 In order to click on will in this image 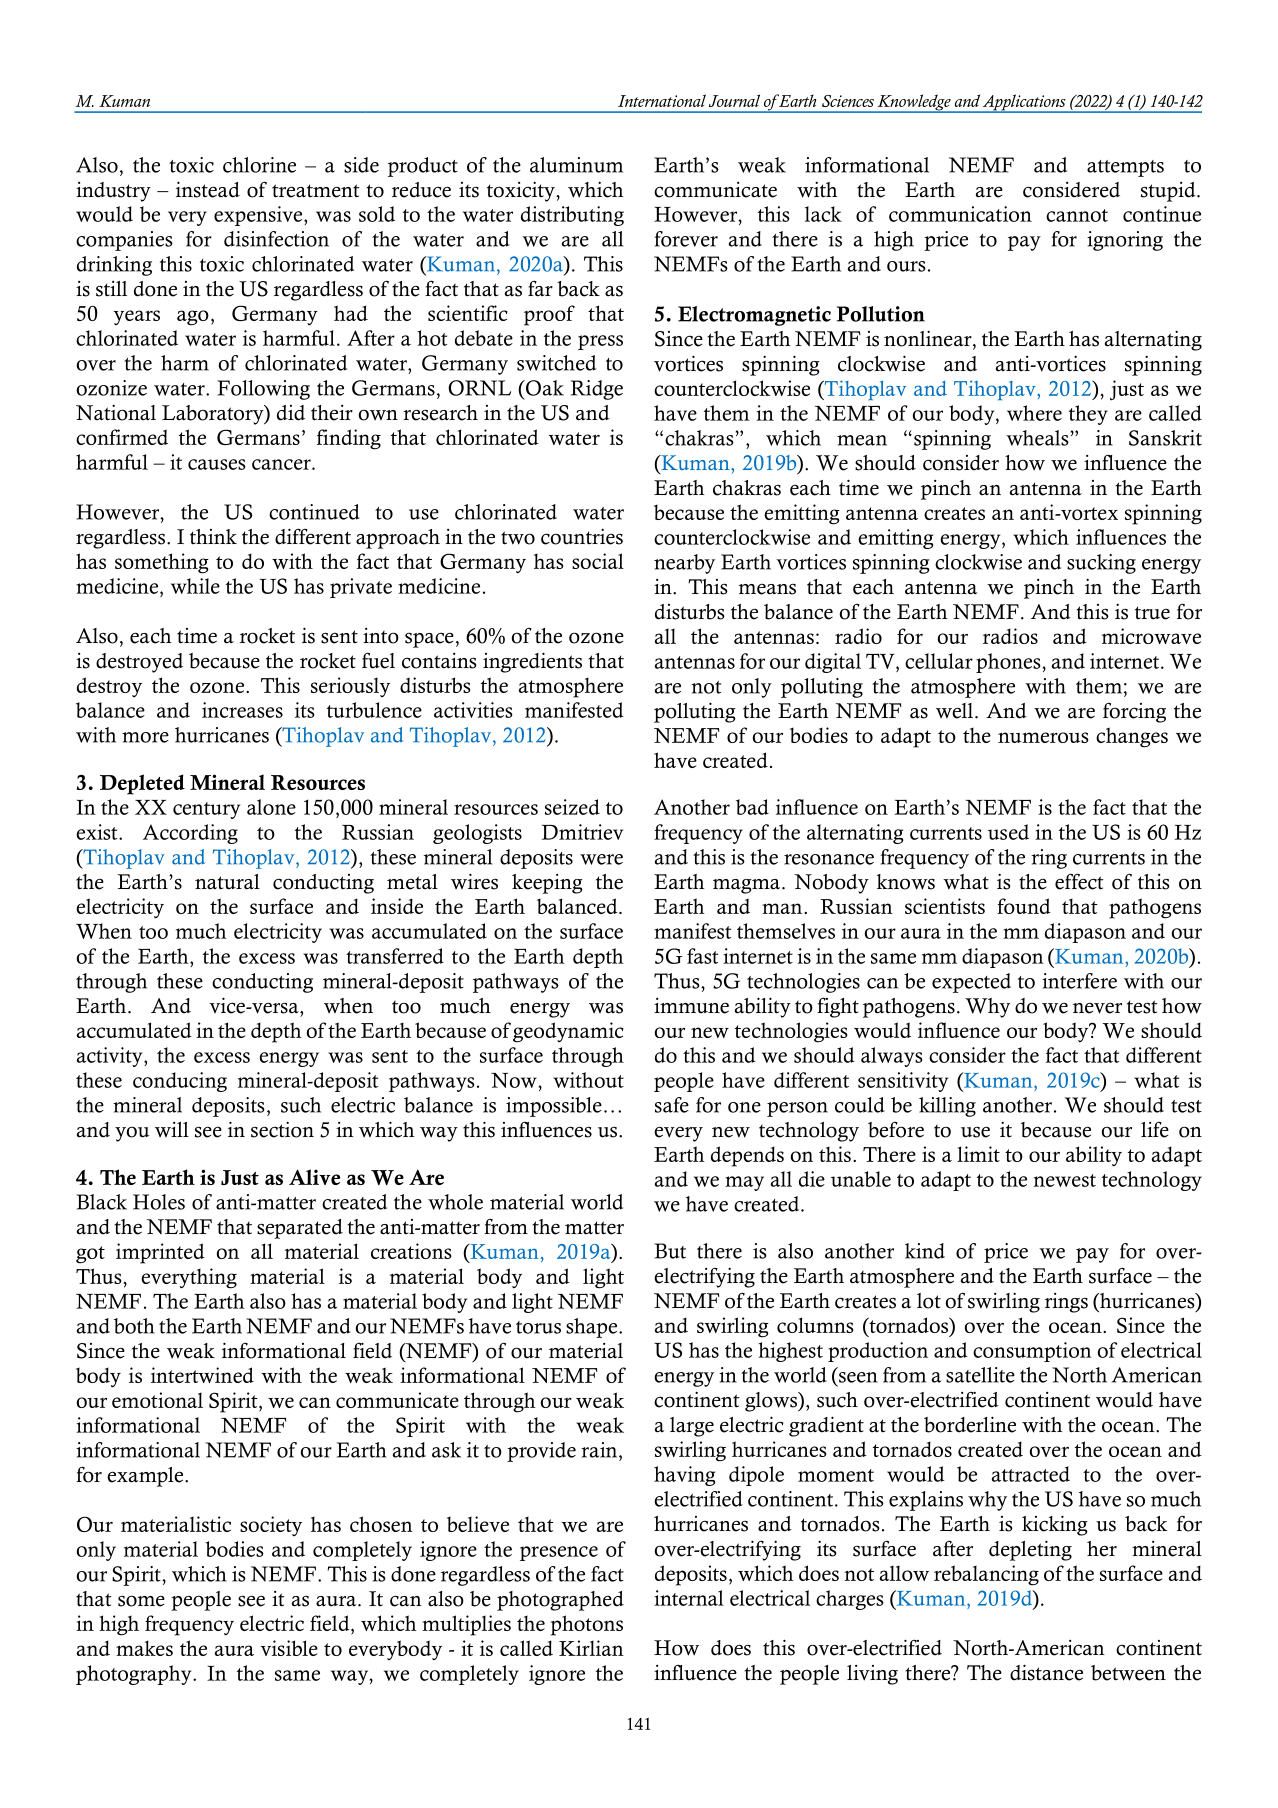, I will do `click(172, 1129)`.
